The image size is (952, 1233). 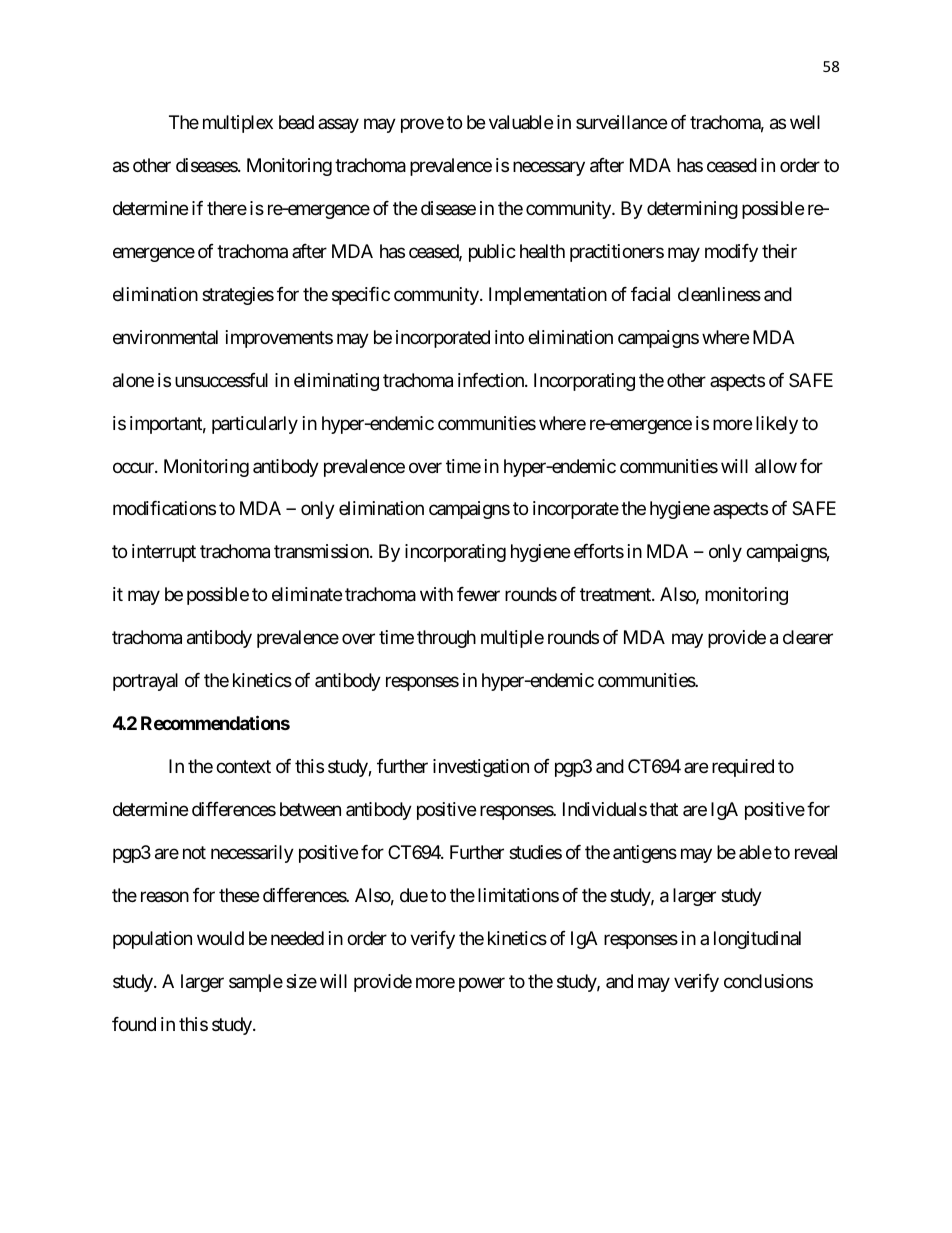 I want to click on necessary, so click(x=549, y=168).
